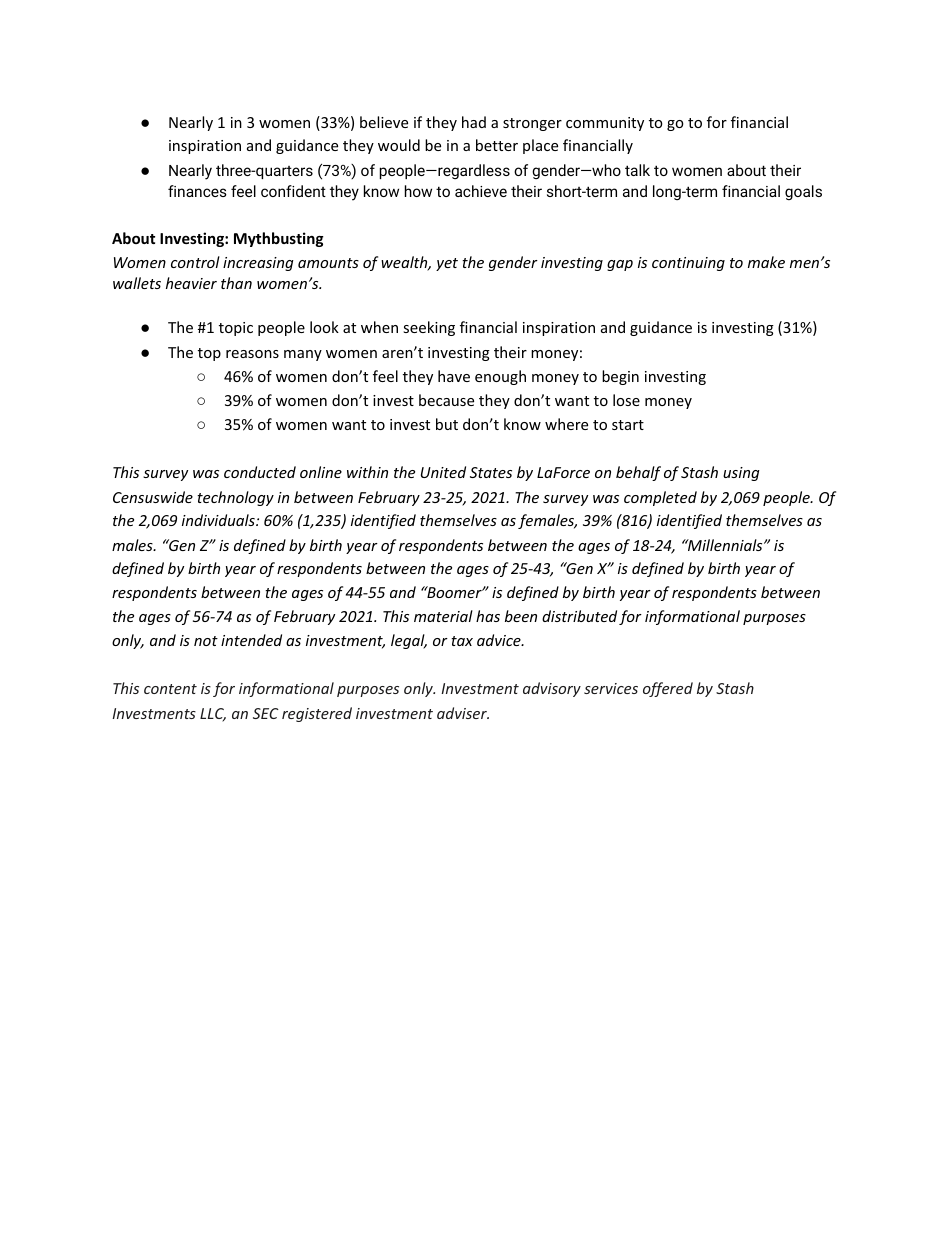 This screenshot has width=952, height=1233. I want to click on LLC, so click(213, 715).
